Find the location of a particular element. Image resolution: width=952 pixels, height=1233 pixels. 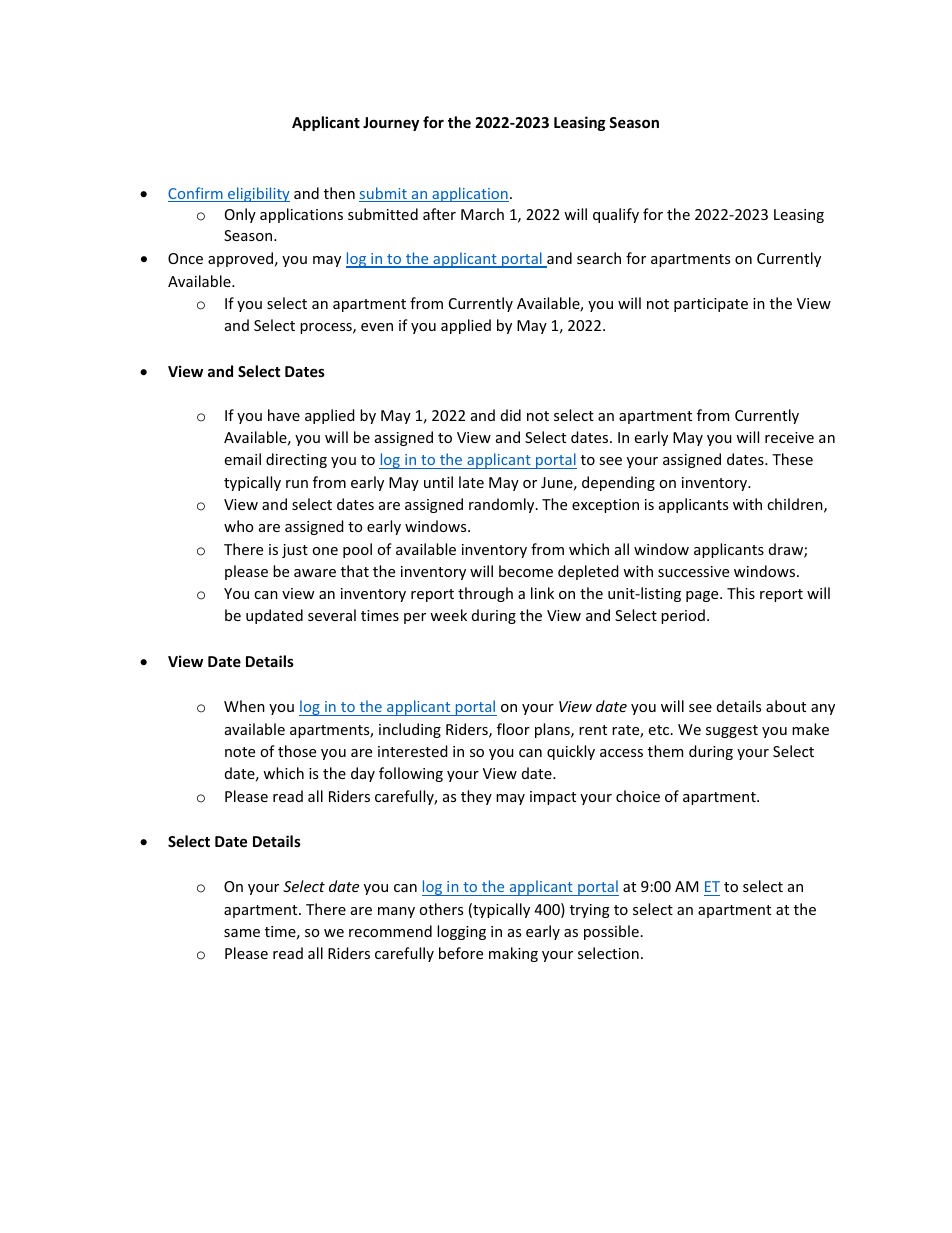

same is located at coordinates (242, 933).
